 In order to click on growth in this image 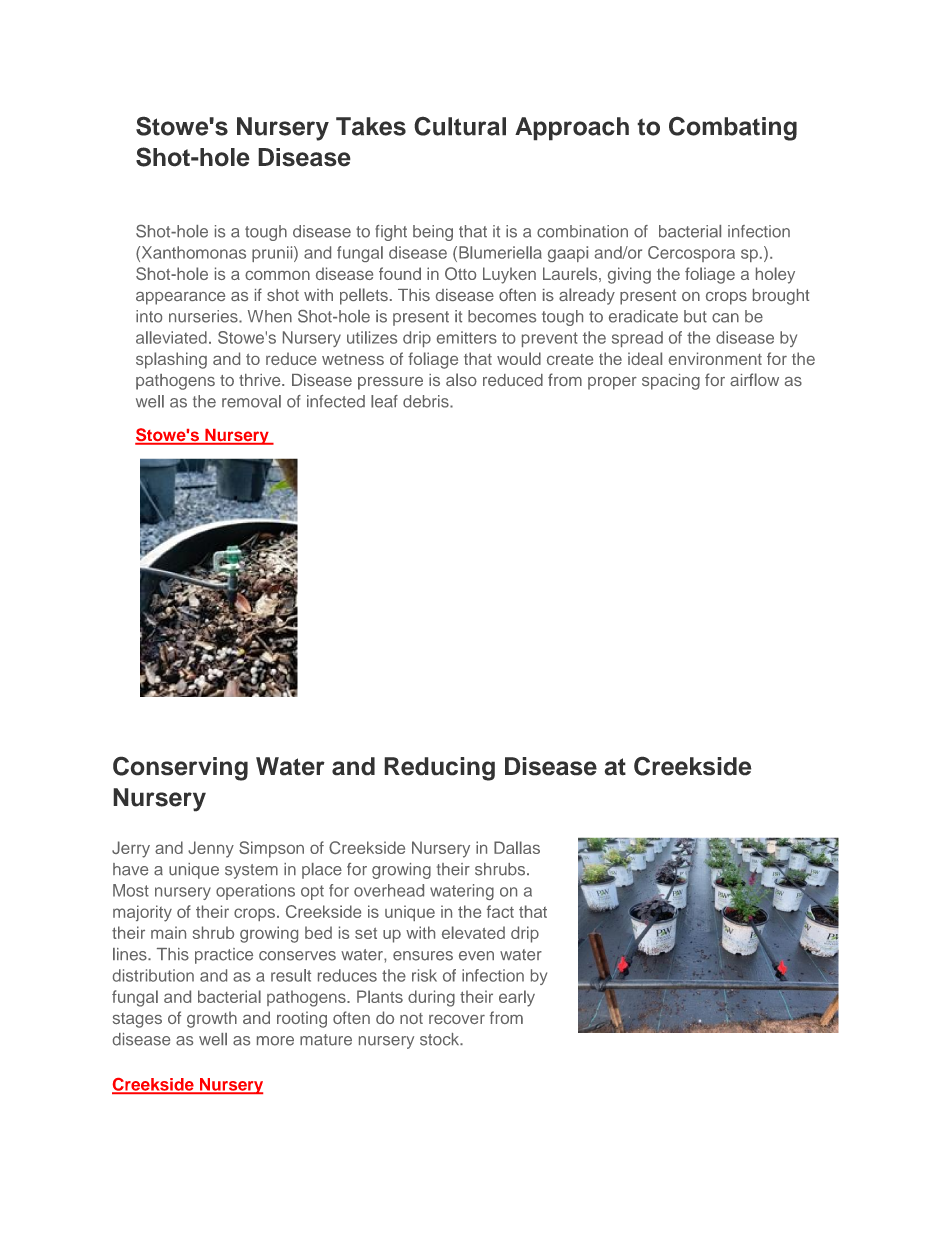, I will do `click(212, 1019)`.
